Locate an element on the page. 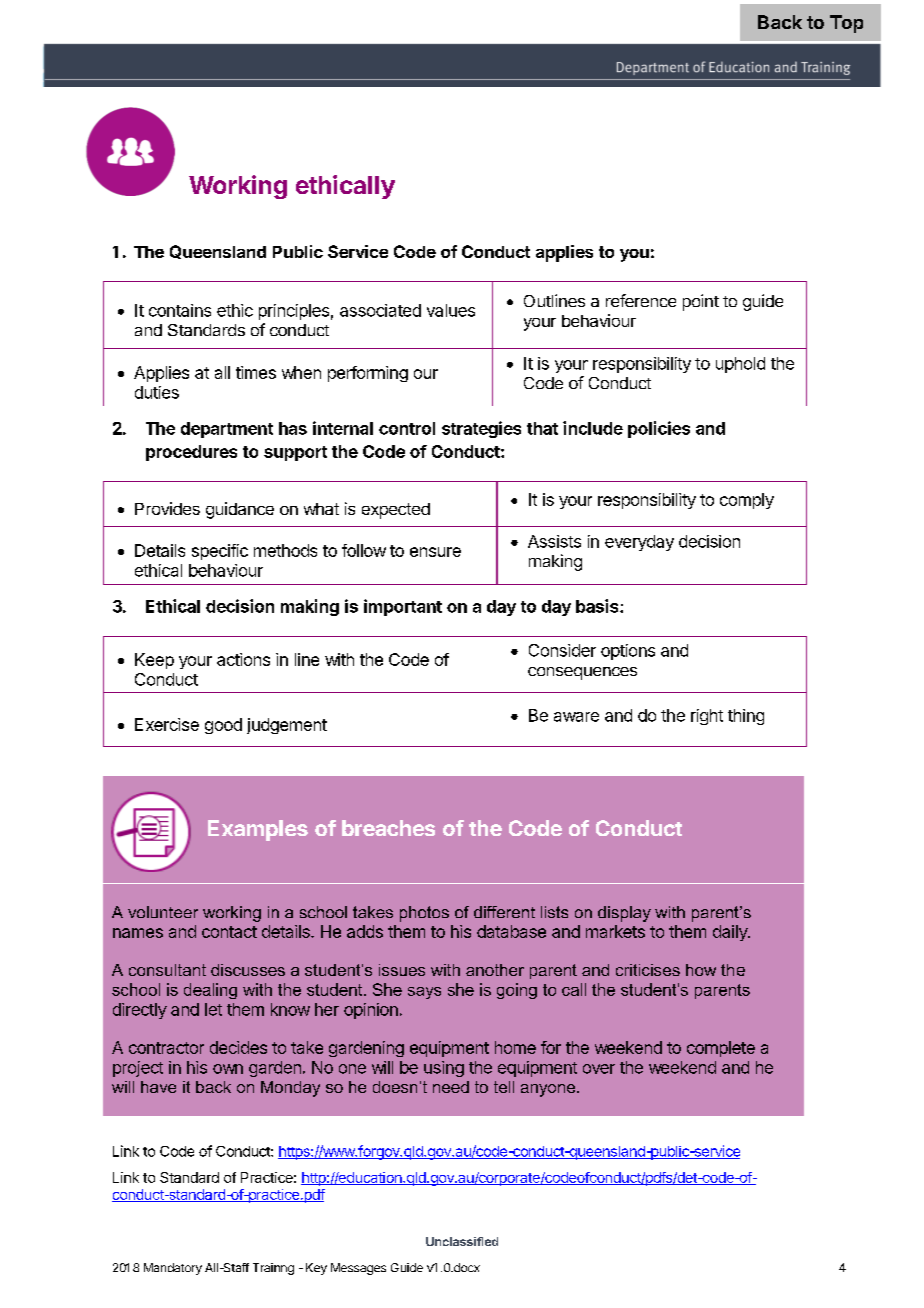 The height and width of the document is (1308, 924). anyone is located at coordinates (549, 1090).
